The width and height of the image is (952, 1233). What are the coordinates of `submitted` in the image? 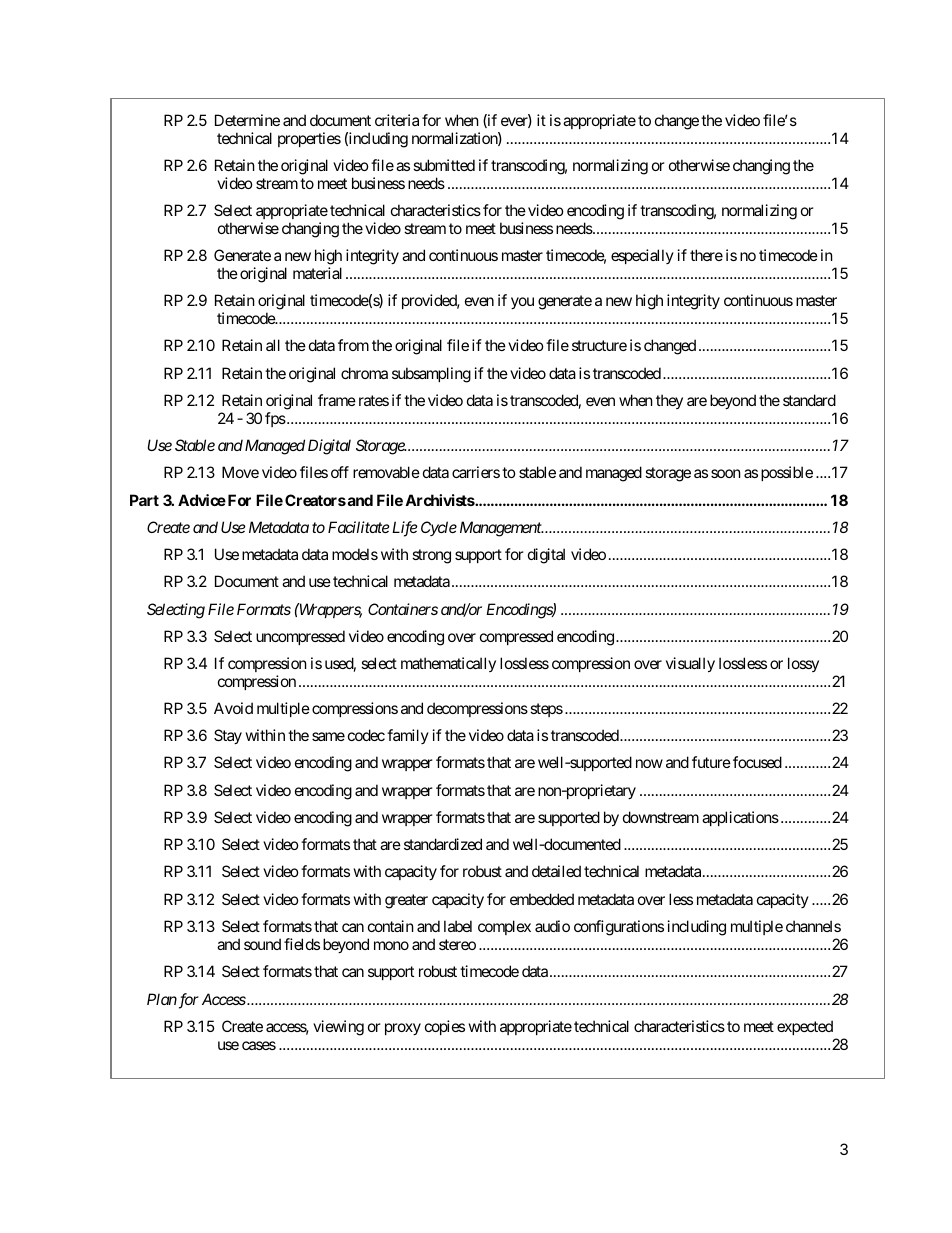 It's located at (444, 165).
